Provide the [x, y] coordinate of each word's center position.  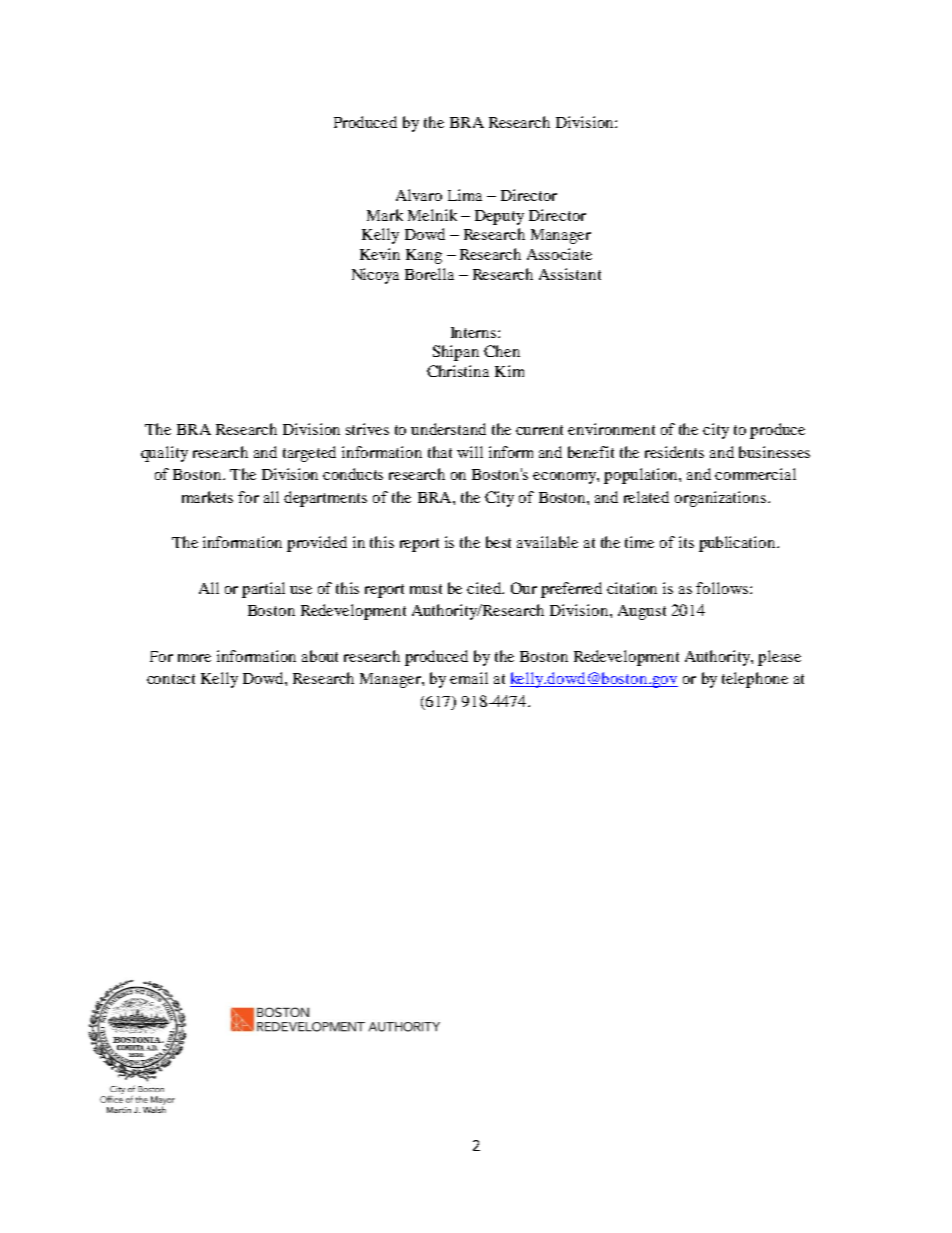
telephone [755, 680]
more [194, 658]
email [469, 678]
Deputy [499, 217]
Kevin [380, 254]
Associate [559, 254]
